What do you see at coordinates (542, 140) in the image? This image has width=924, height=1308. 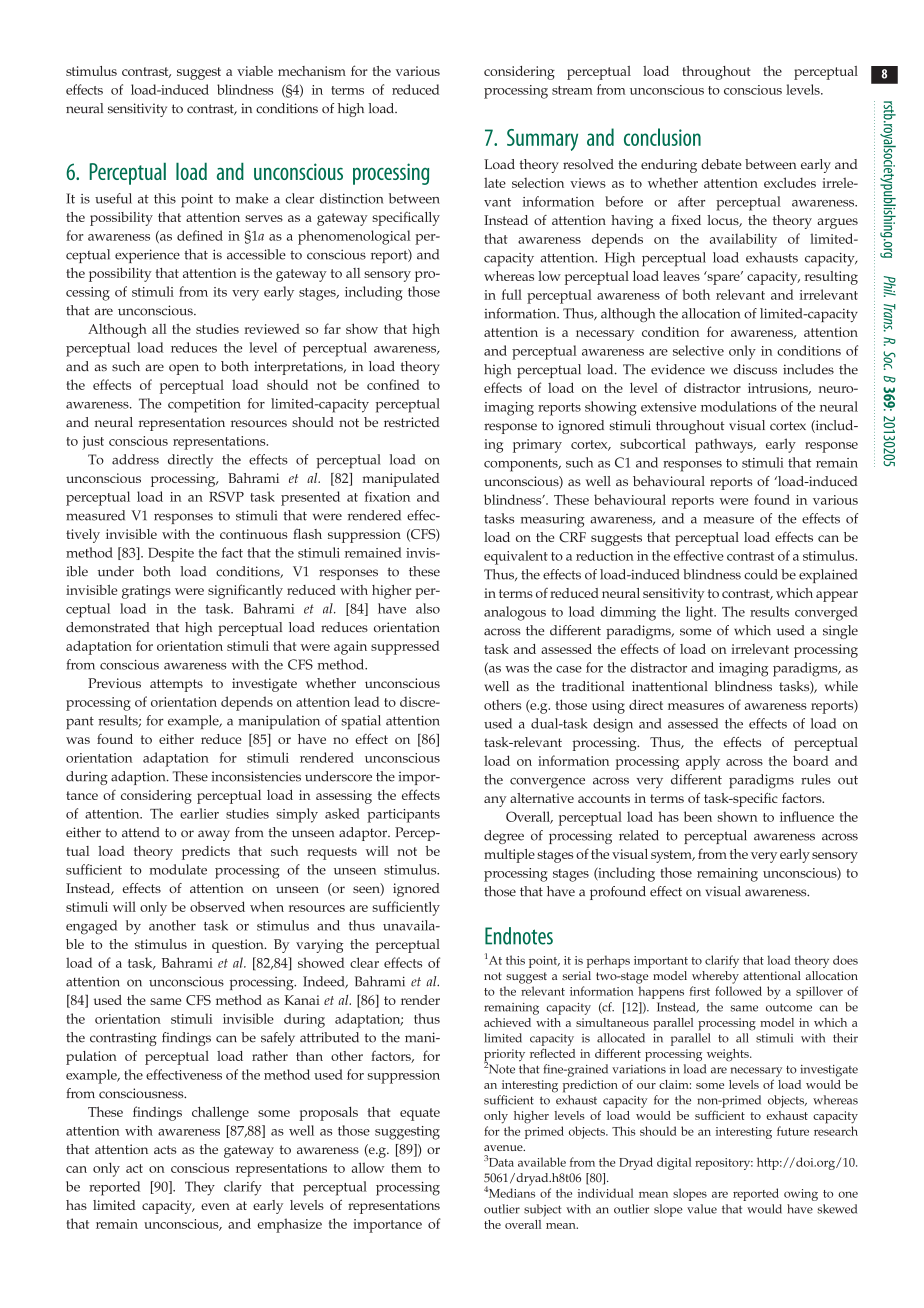 I see `Summary` at bounding box center [542, 140].
